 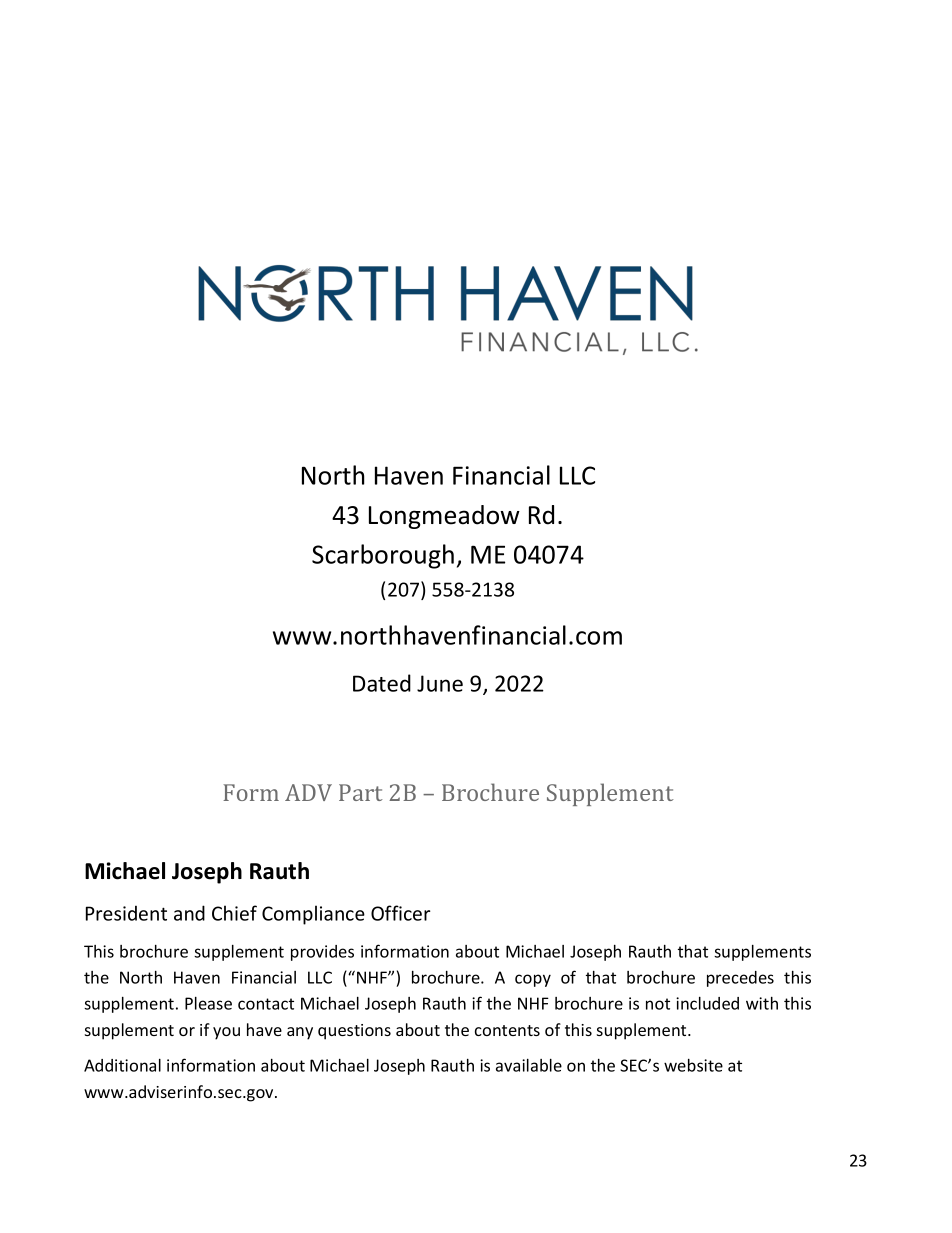 What do you see at coordinates (383, 556) in the screenshot?
I see `Scarborough` at bounding box center [383, 556].
